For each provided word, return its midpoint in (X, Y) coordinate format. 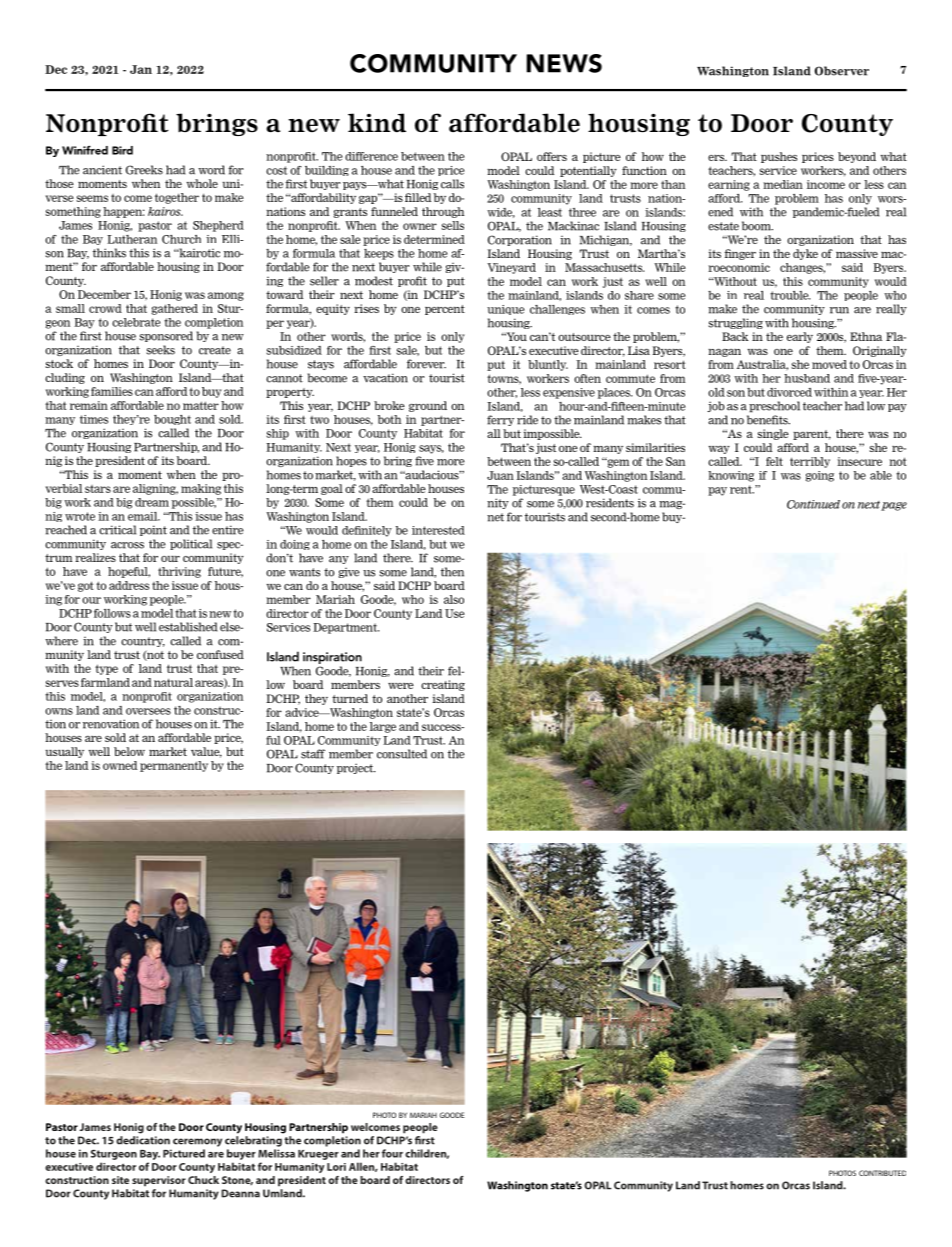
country (143, 642)
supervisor (159, 1181)
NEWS (564, 63)
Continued (813, 504)
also (454, 599)
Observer (842, 71)
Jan (141, 69)
